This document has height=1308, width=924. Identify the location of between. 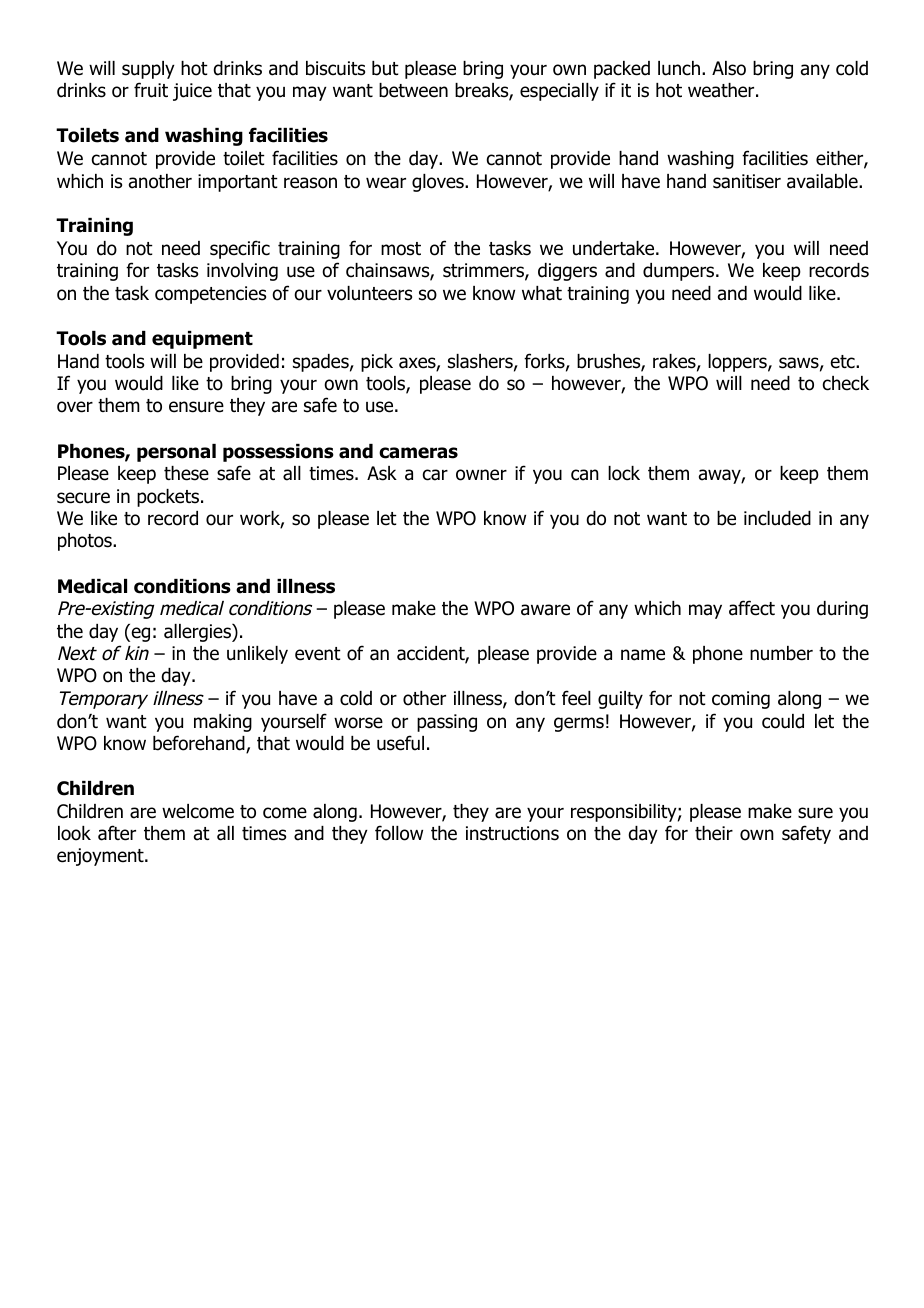
(413, 90).
